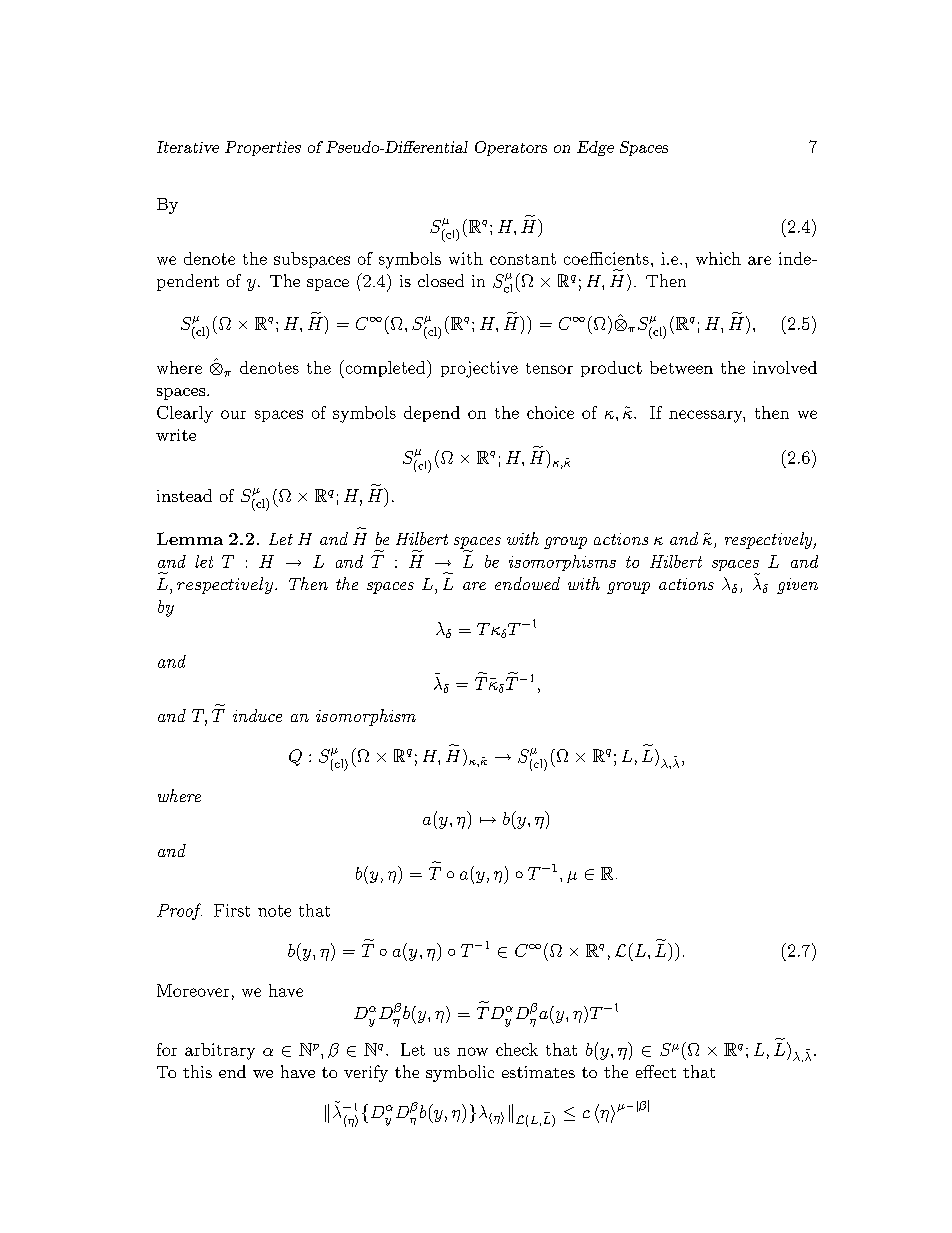 The height and width of the screenshot is (1233, 952). I want to click on induce, so click(257, 715).
